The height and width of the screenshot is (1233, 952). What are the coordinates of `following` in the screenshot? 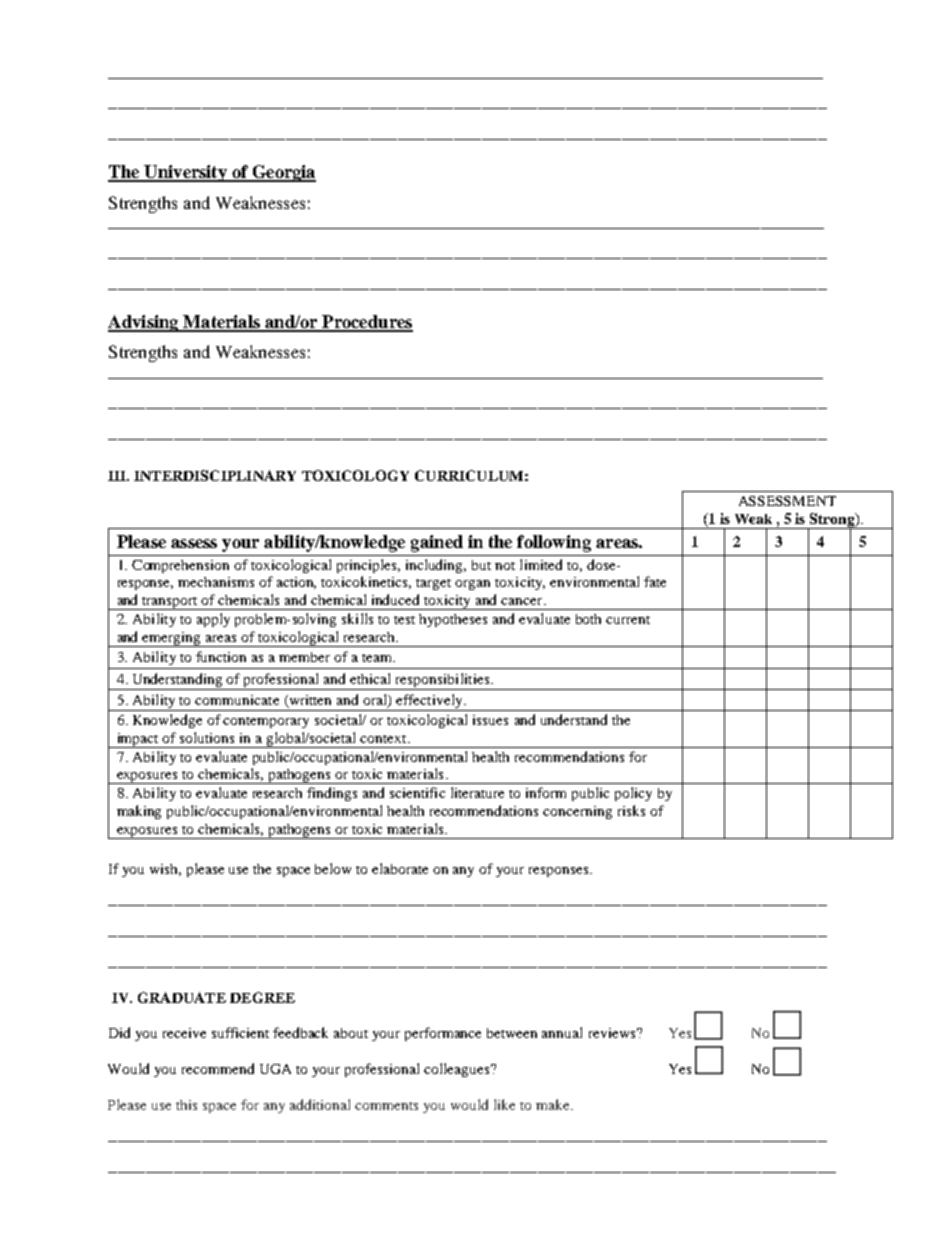 It's located at (554, 543).
